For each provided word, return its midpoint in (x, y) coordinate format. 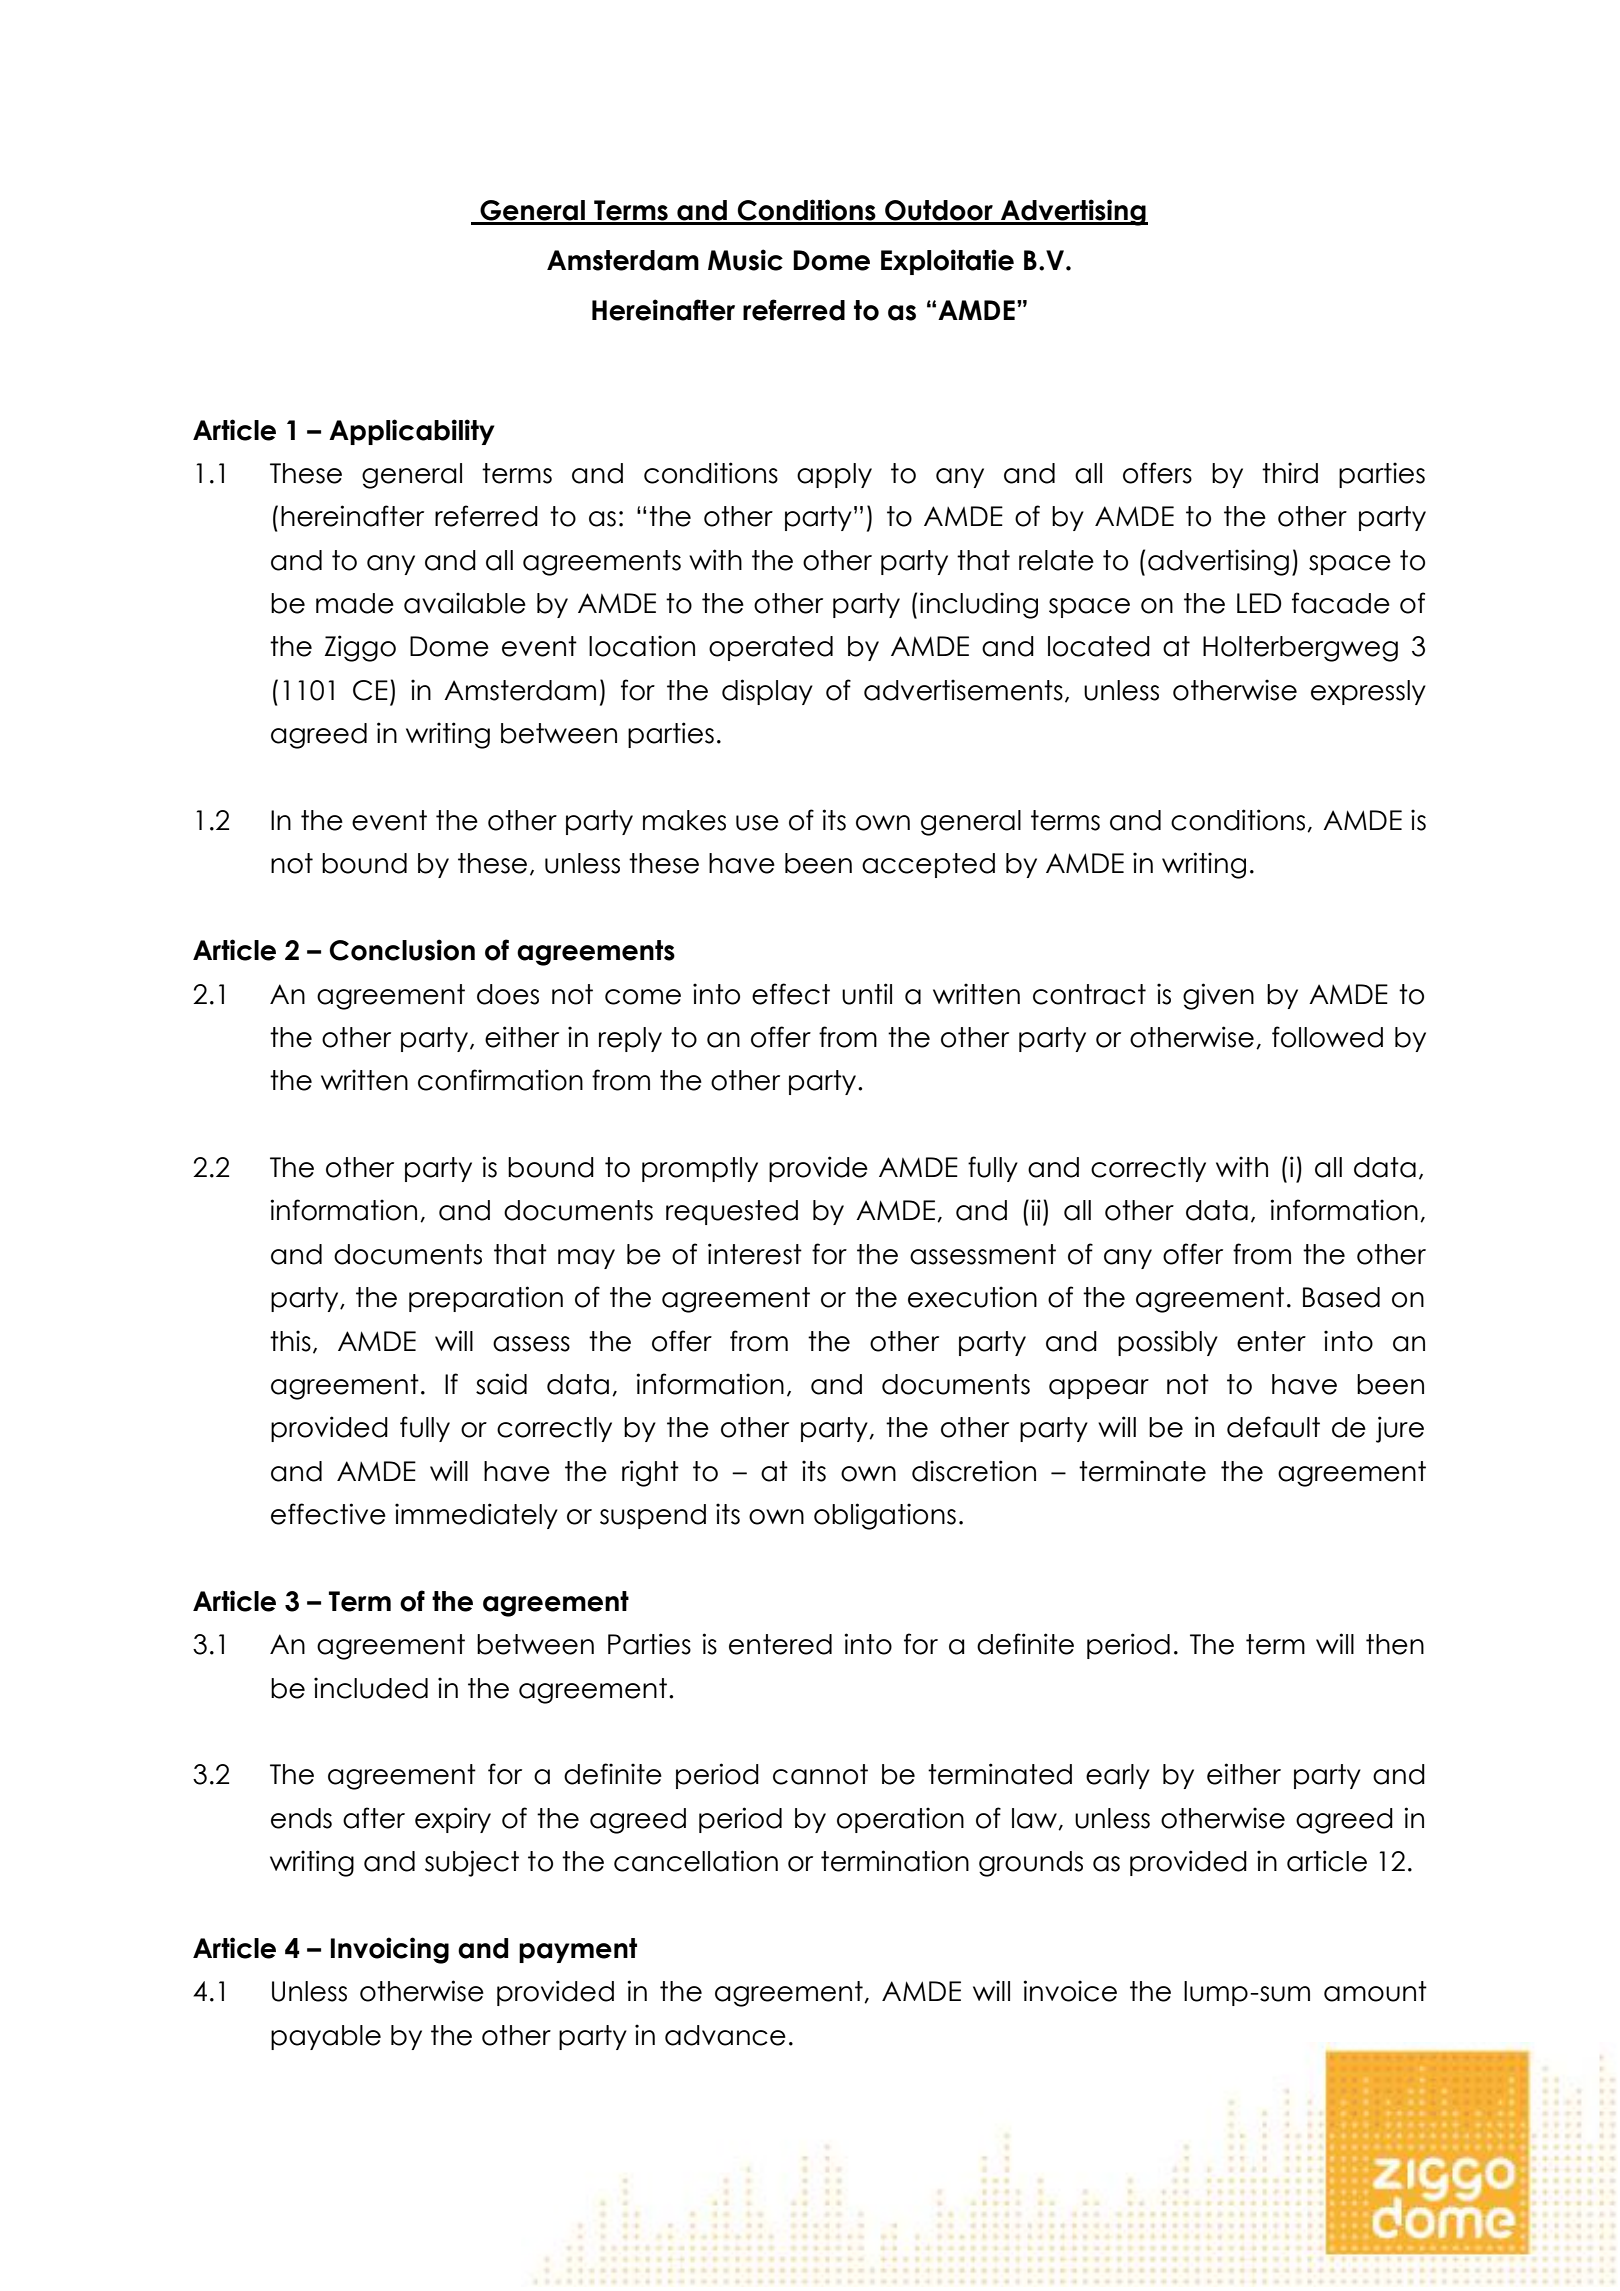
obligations (885, 1516)
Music (745, 260)
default (1273, 1427)
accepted (928, 865)
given (1218, 996)
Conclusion (402, 950)
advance (725, 2035)
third (1290, 473)
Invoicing (390, 1950)
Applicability (412, 432)
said (501, 1384)
